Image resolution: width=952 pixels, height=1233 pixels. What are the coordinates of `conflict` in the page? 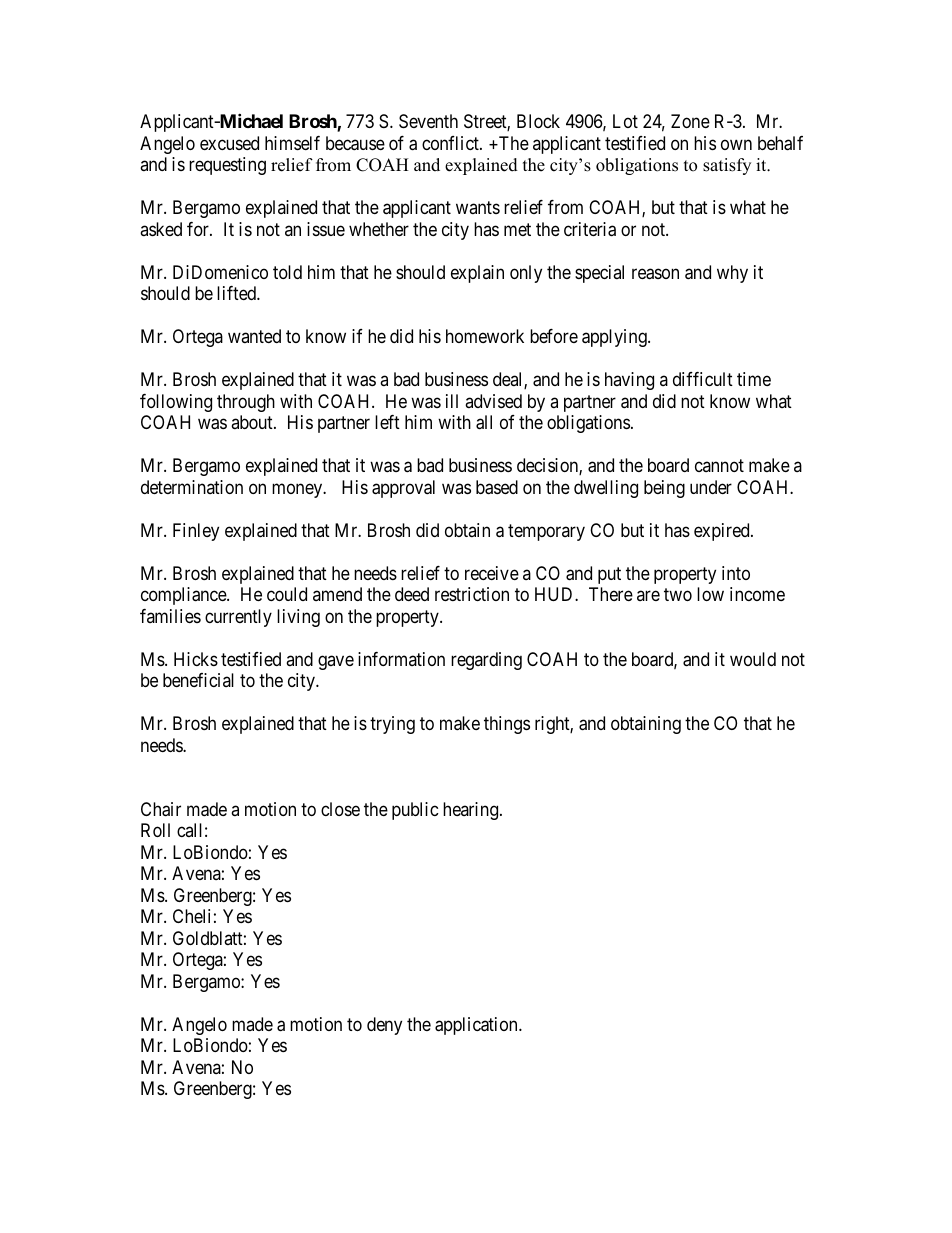 It's located at (451, 143).
